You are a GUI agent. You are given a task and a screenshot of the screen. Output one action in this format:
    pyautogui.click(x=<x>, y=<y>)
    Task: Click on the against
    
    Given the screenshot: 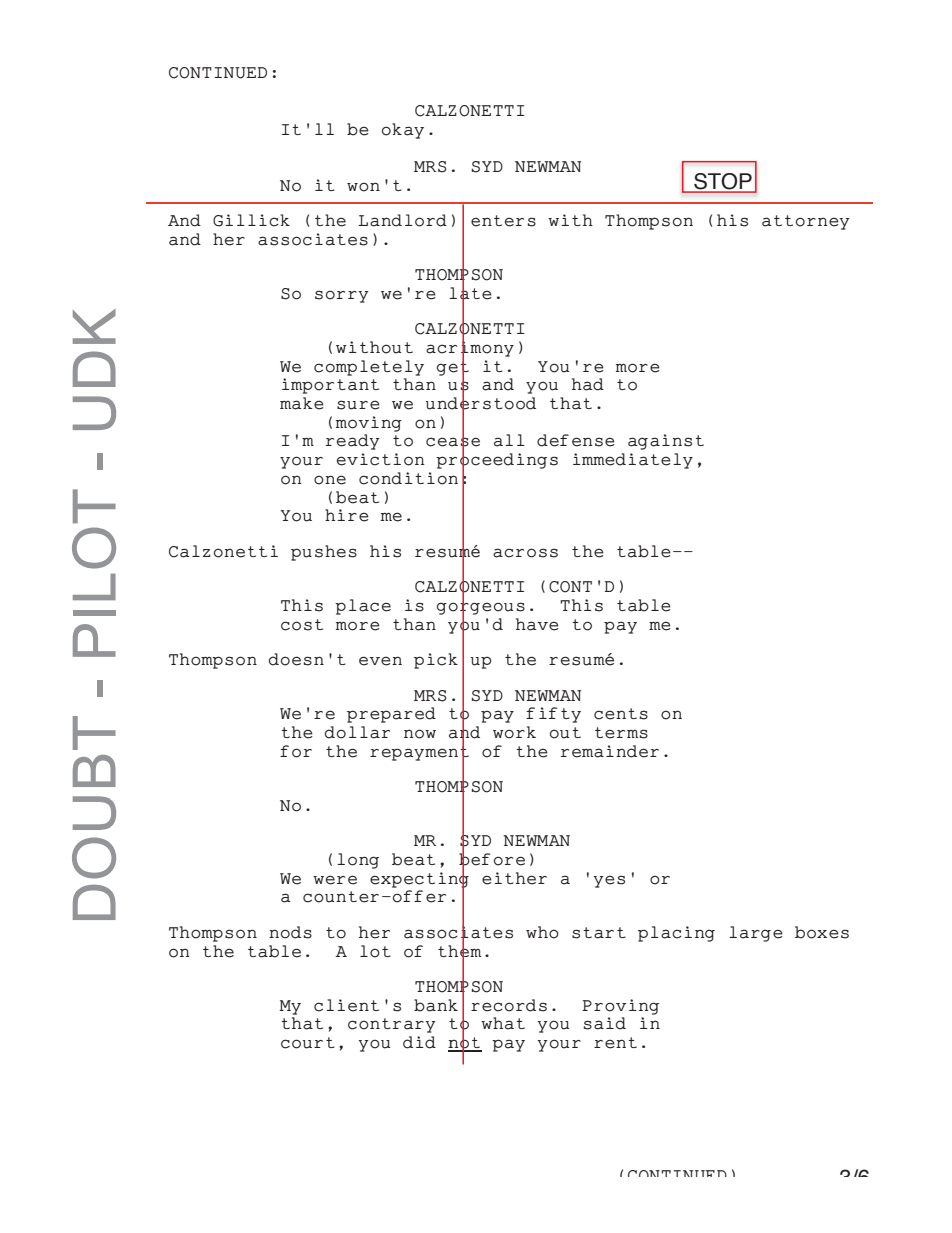 What is the action you would take?
    pyautogui.click(x=666, y=442)
